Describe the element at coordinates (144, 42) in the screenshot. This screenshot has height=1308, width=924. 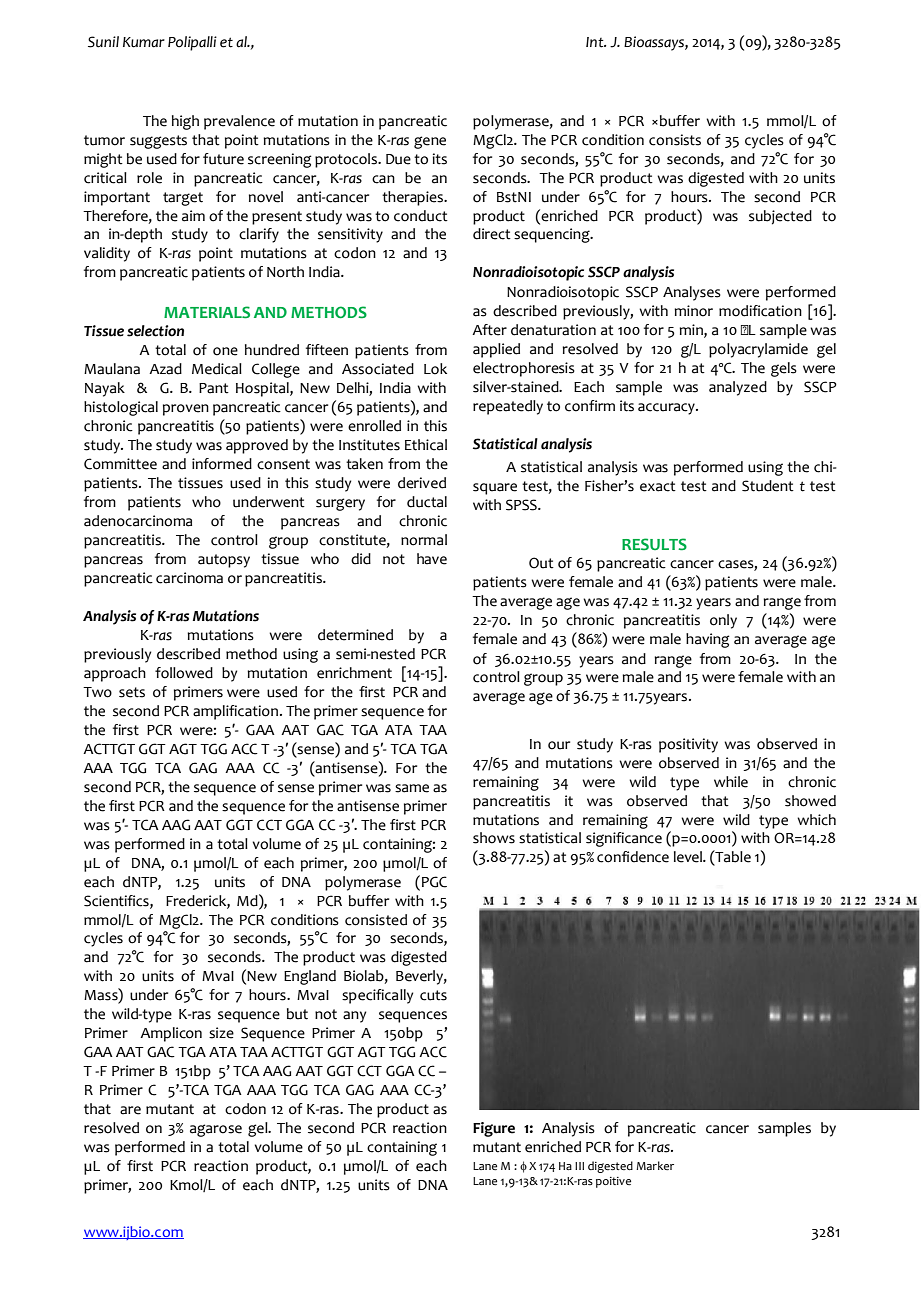
I see `Kumar` at that location.
